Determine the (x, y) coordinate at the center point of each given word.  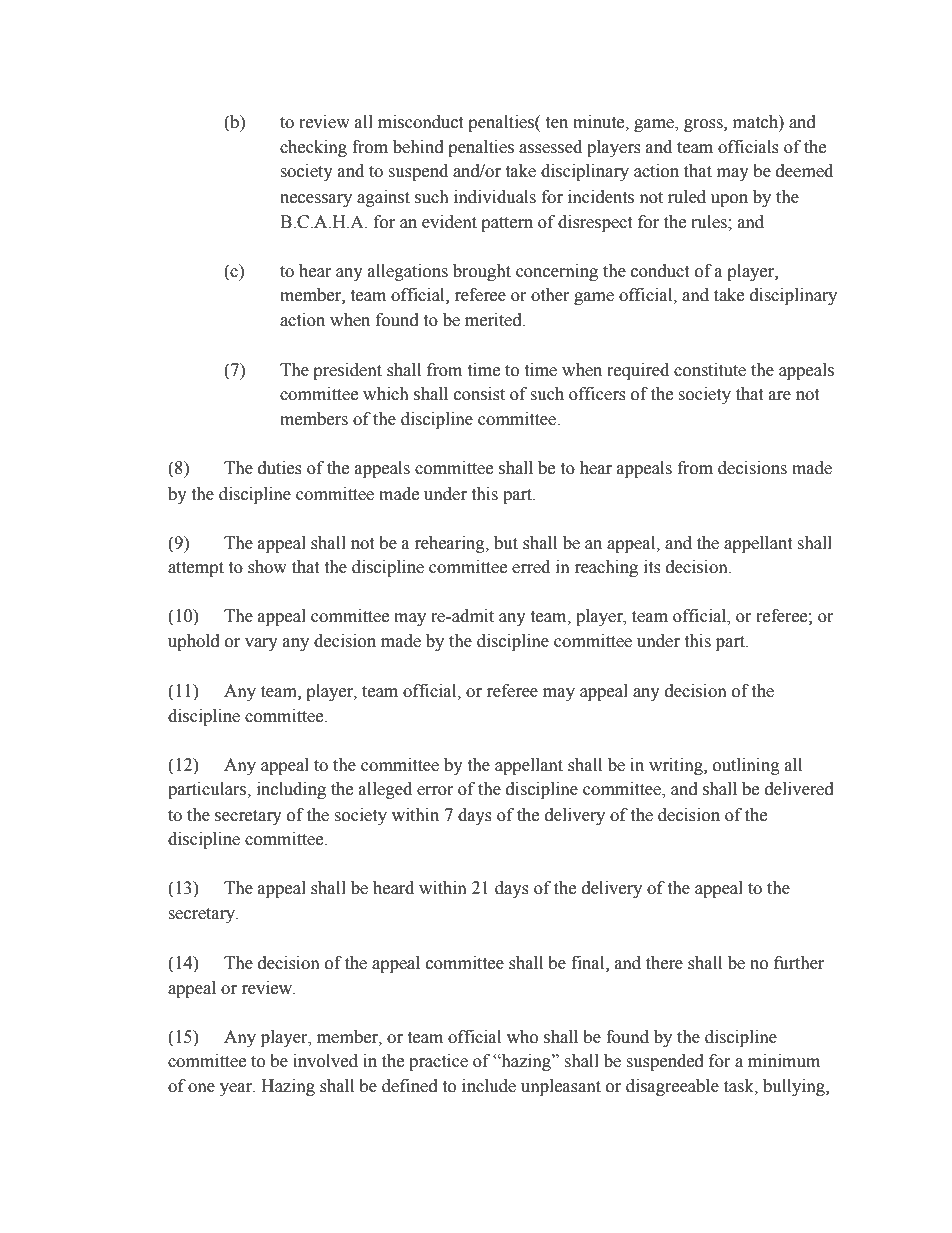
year (237, 1089)
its (652, 567)
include (489, 1086)
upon (729, 200)
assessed (550, 147)
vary (261, 644)
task (740, 1086)
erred (531, 567)
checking (313, 148)
